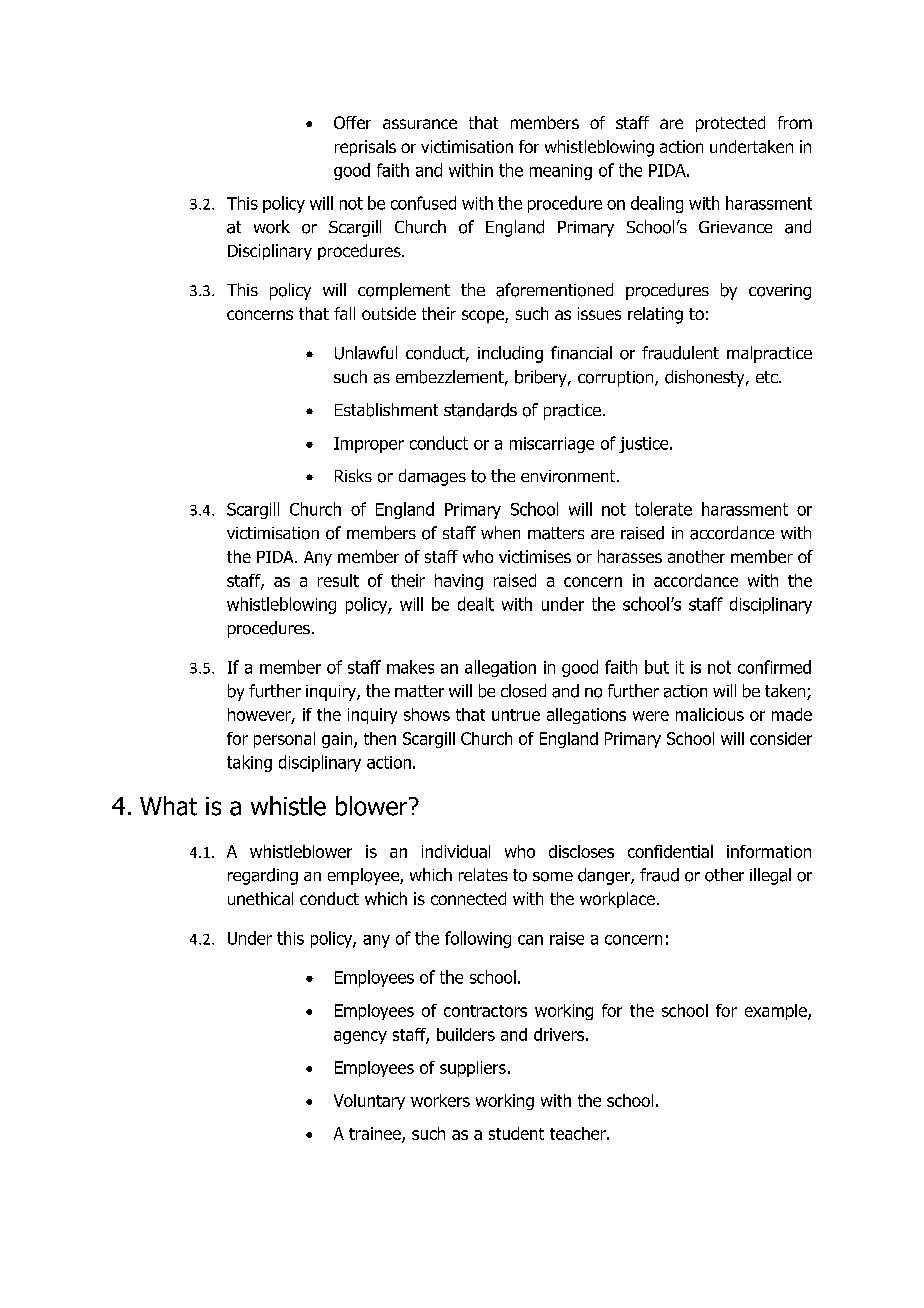 This document has width=924, height=1308. What do you see at coordinates (420, 124) in the document?
I see `assurance` at bounding box center [420, 124].
